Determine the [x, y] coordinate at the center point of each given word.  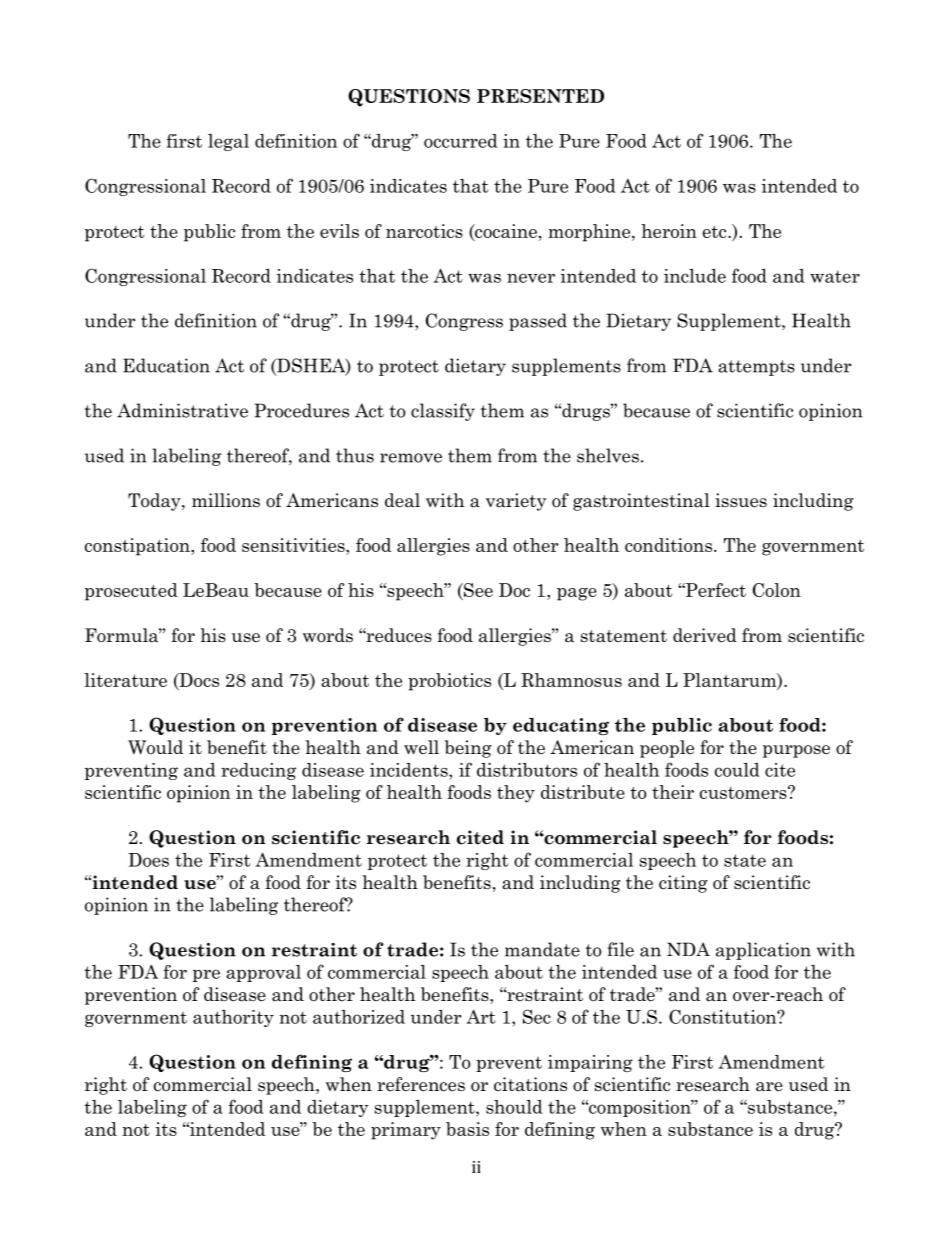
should [514, 1107]
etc [716, 232]
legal [228, 142]
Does [148, 860]
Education [166, 365]
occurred [461, 141]
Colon [777, 590]
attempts [756, 368]
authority [233, 1018]
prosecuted [131, 592]
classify [443, 412]
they [516, 794]
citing [683, 884]
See [477, 590]
